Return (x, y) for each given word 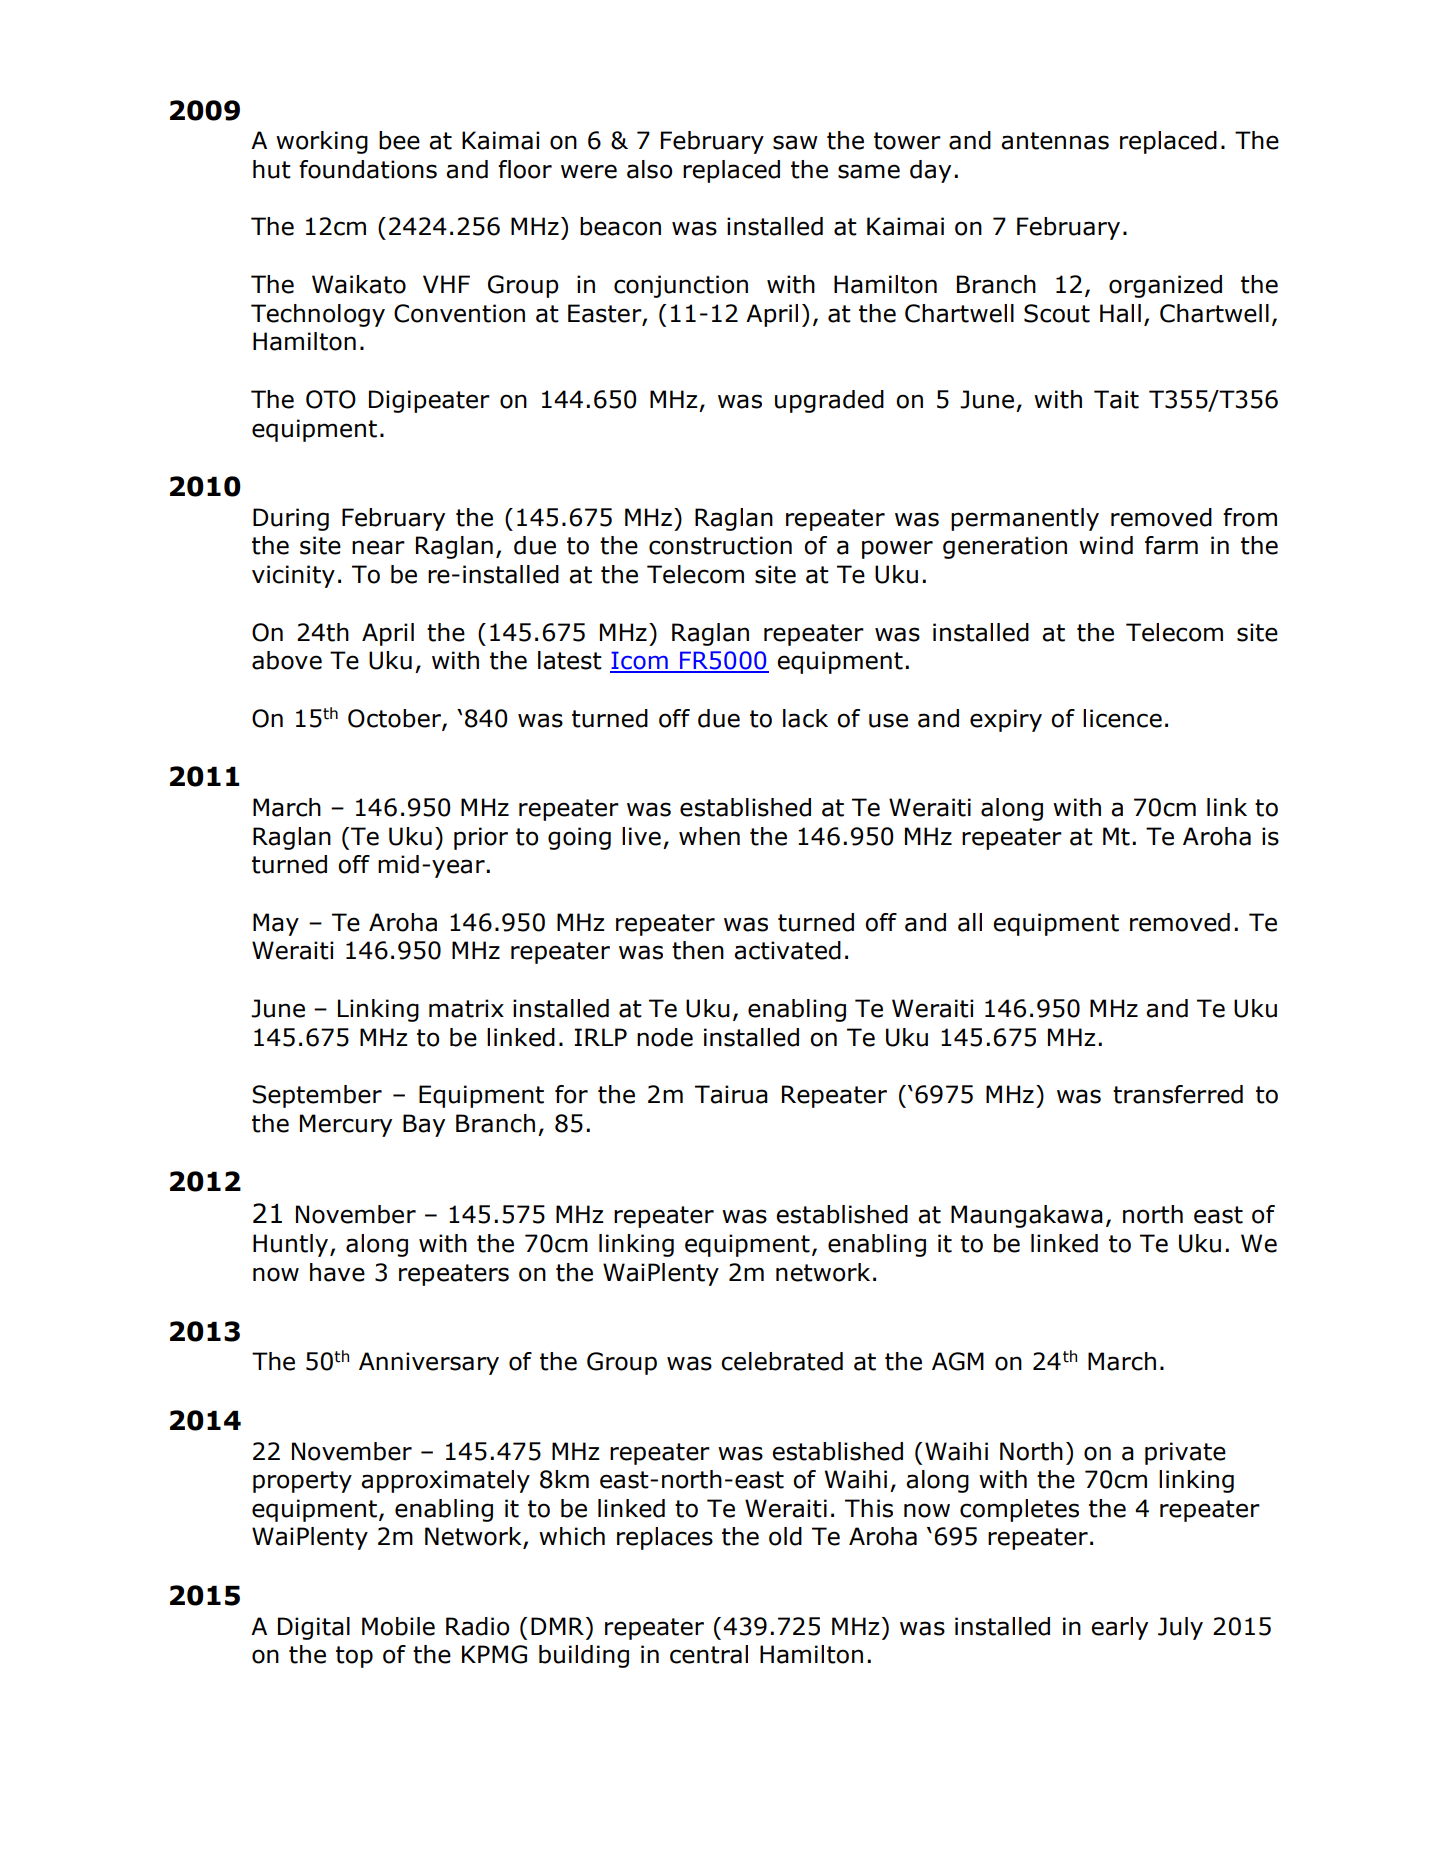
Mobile (398, 1626)
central (709, 1654)
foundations (368, 169)
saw (795, 142)
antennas (1055, 141)
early (1119, 1628)
